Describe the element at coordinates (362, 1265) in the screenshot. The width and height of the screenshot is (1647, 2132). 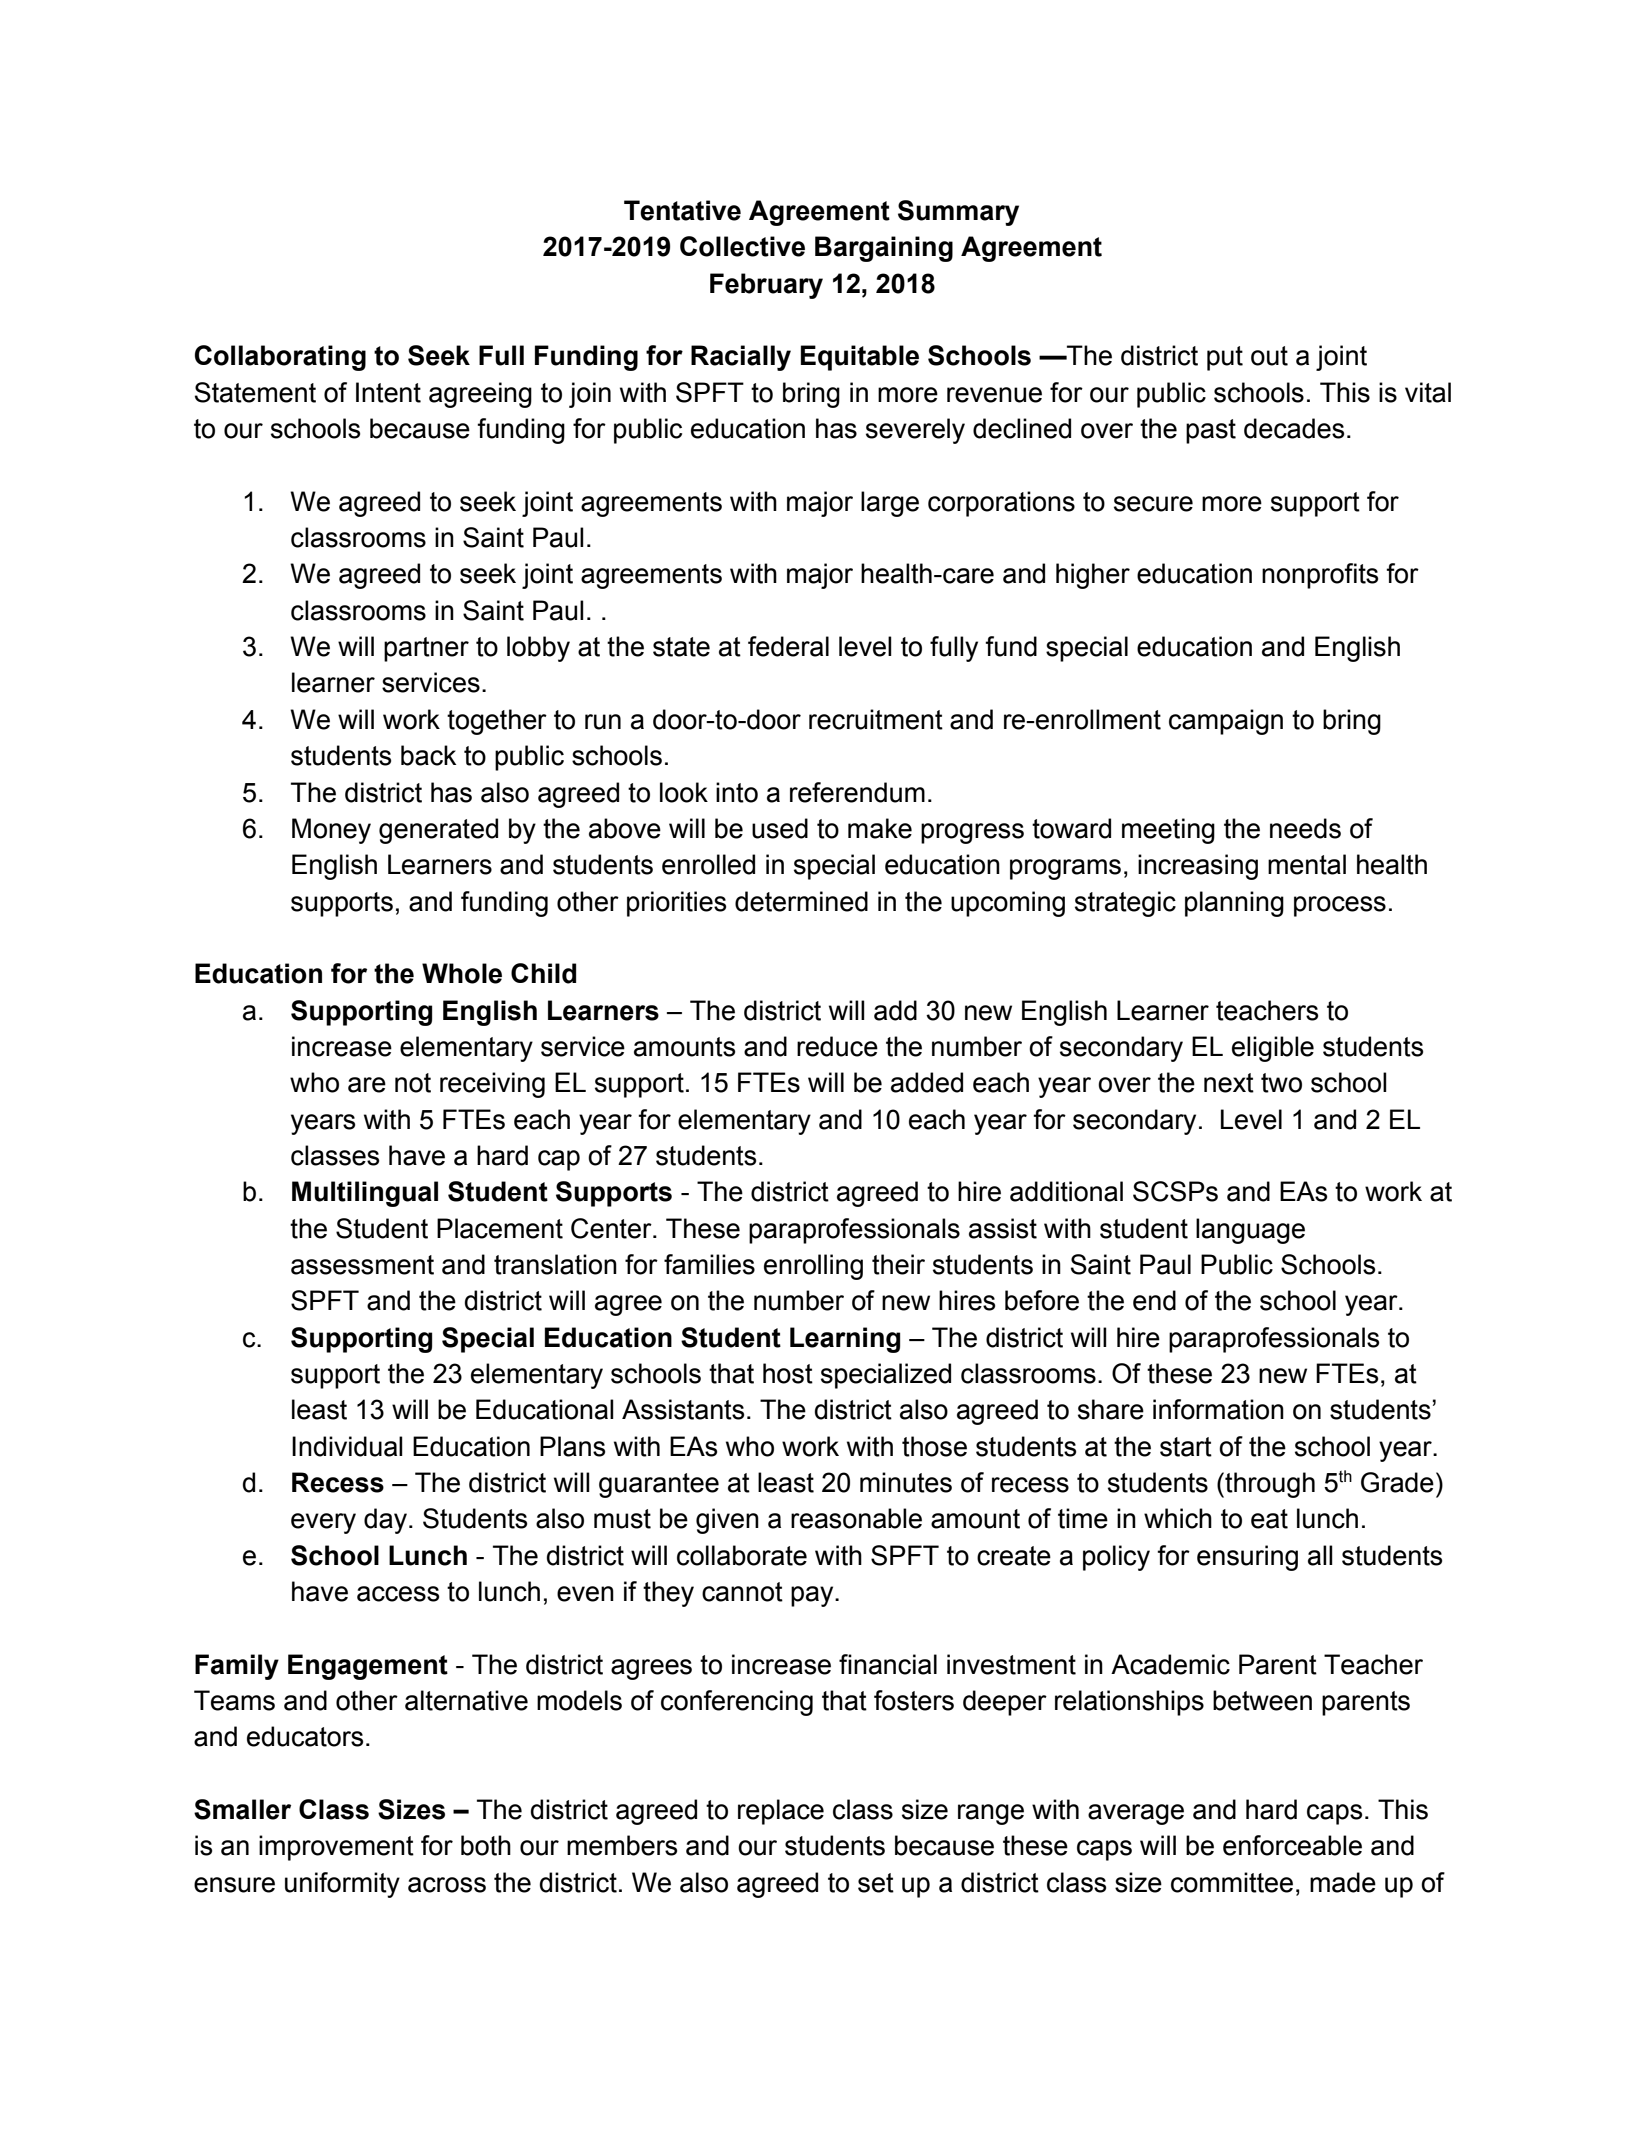
I see `assessment` at that location.
